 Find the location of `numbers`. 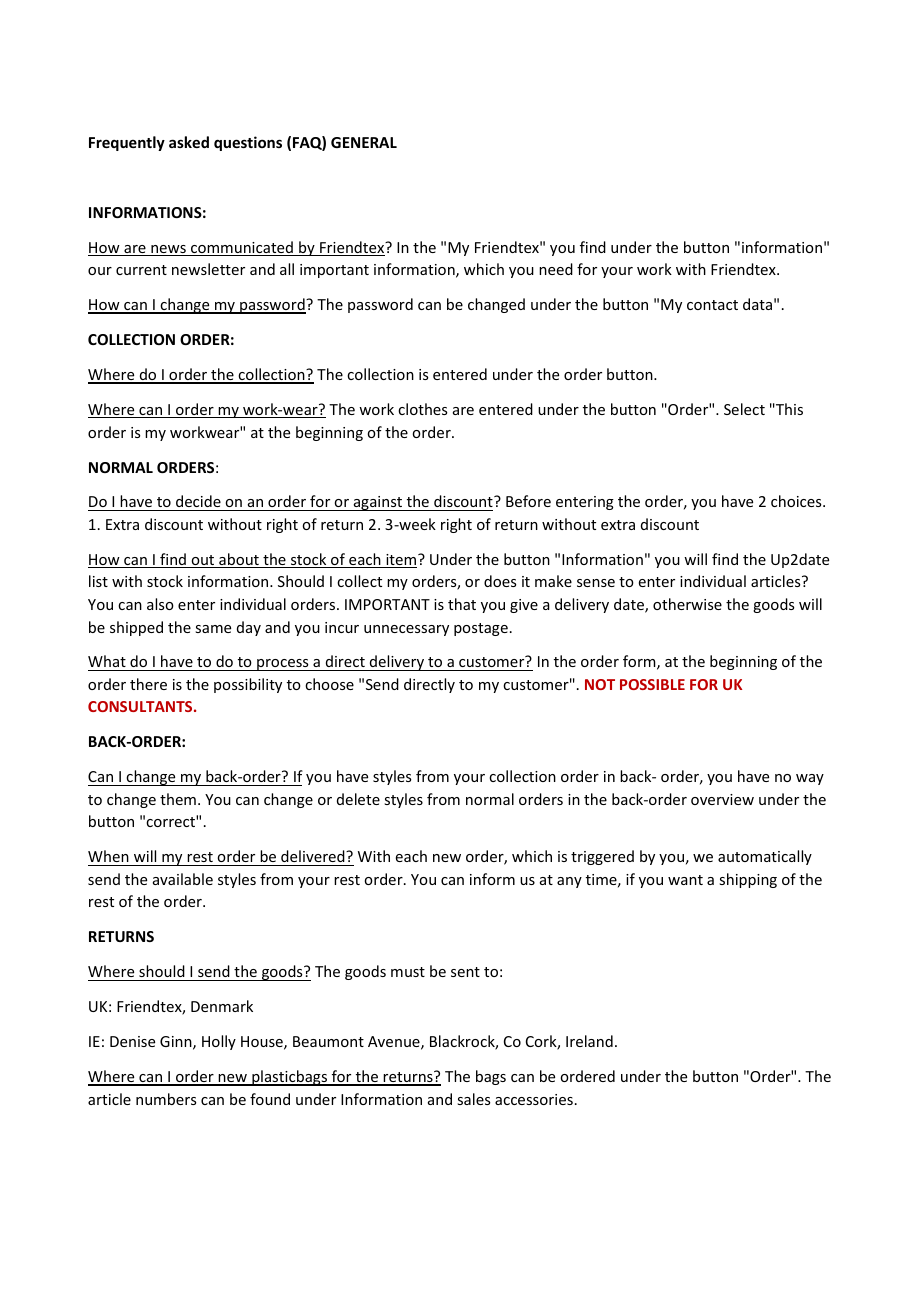

numbers is located at coordinates (166, 1099).
